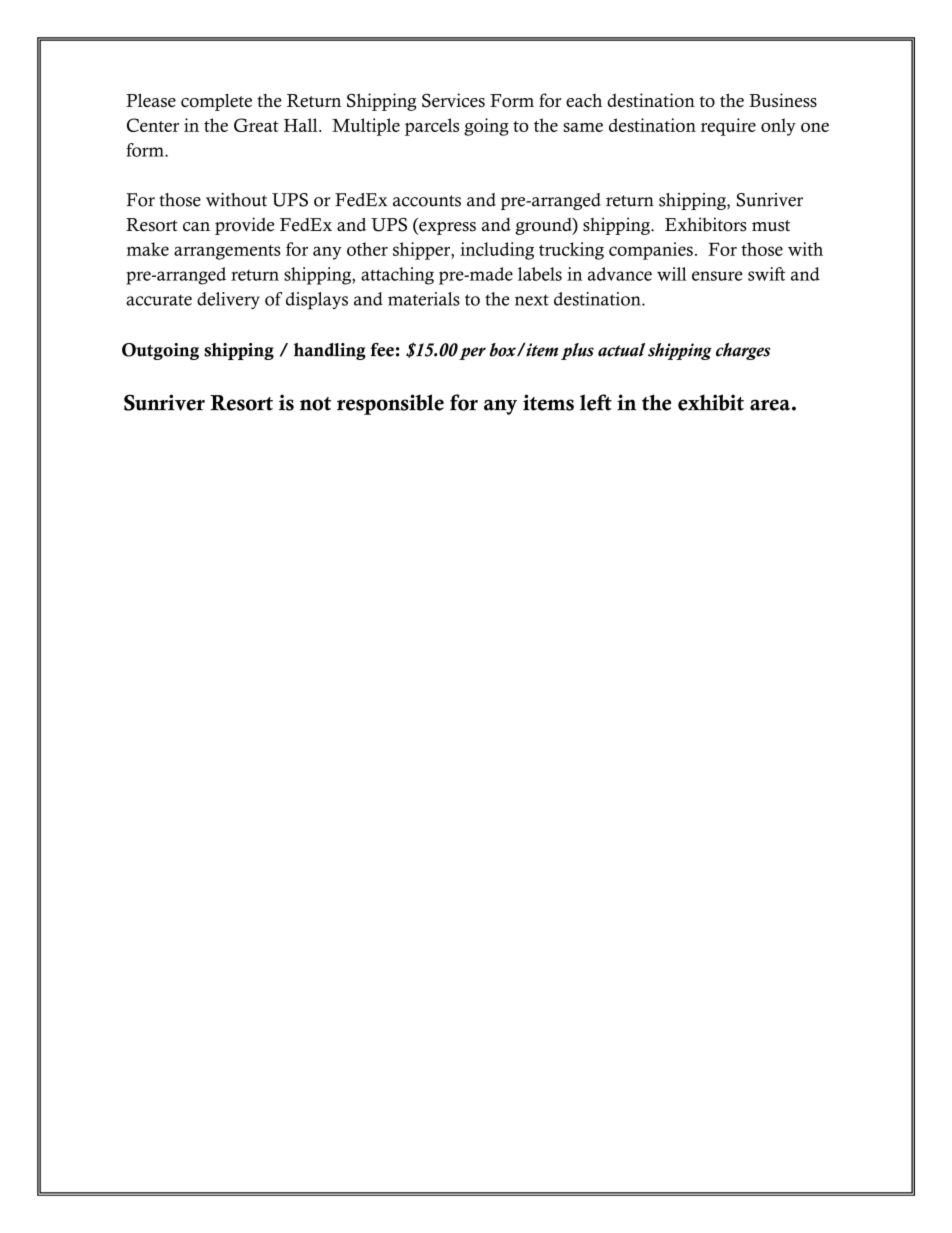 The width and height of the document is (952, 1233). Describe the element at coordinates (717, 276) in the document. I see `ensure` at that location.
